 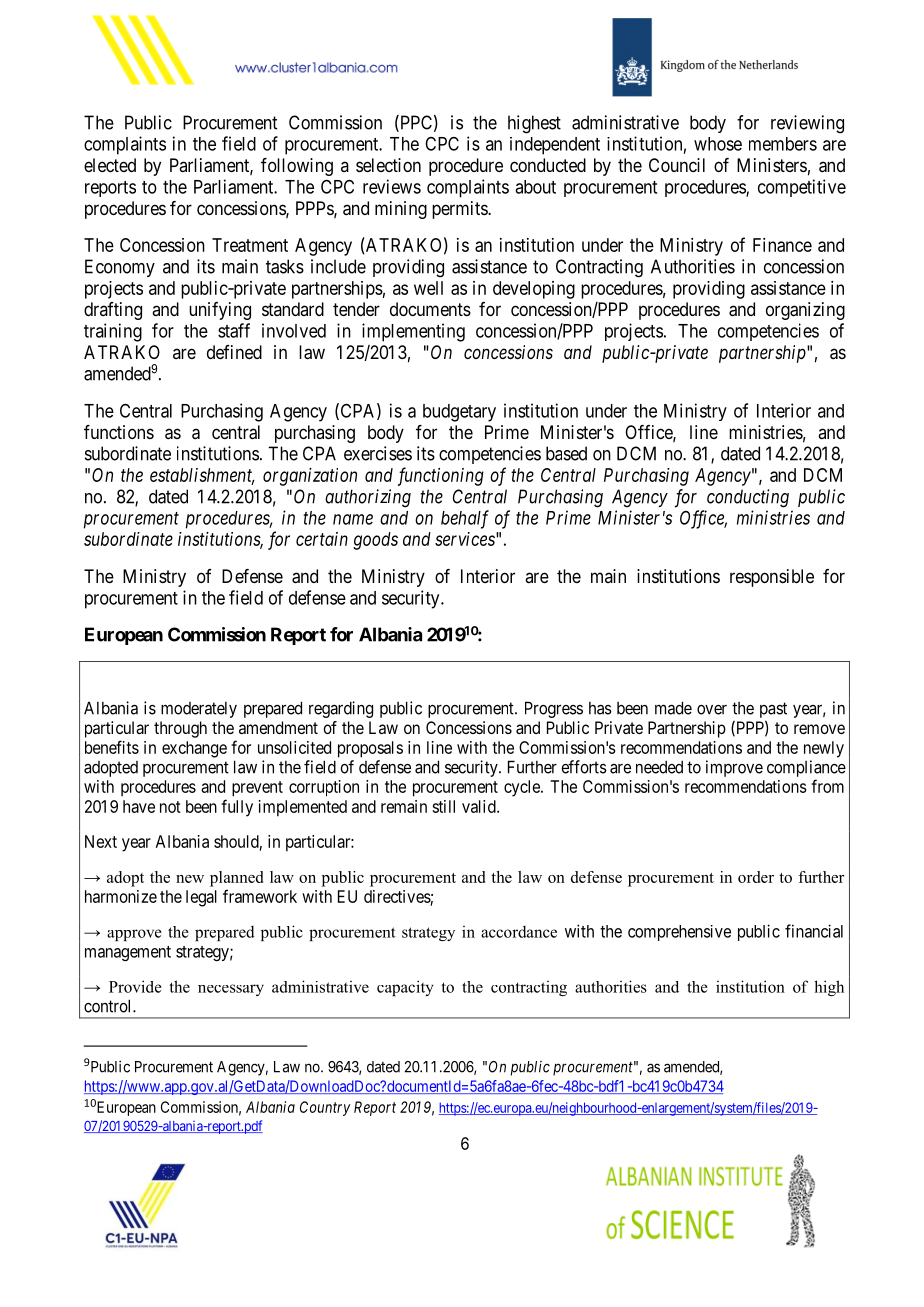 What do you see at coordinates (325, 1108) in the page?
I see `Country` at bounding box center [325, 1108].
